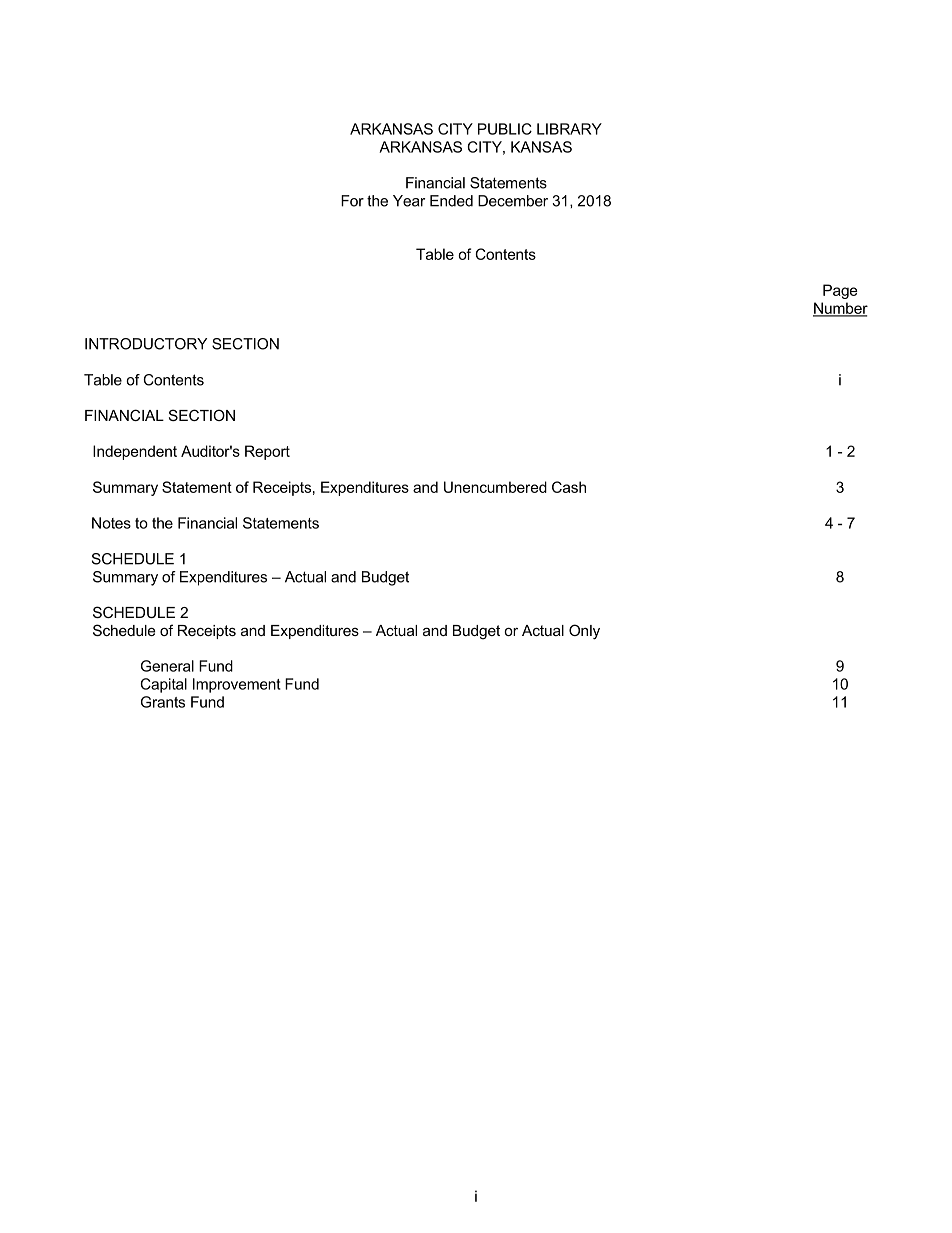 This image has width=952, height=1233. Describe the element at coordinates (569, 129) in the image. I see `LIBRARY` at that location.
